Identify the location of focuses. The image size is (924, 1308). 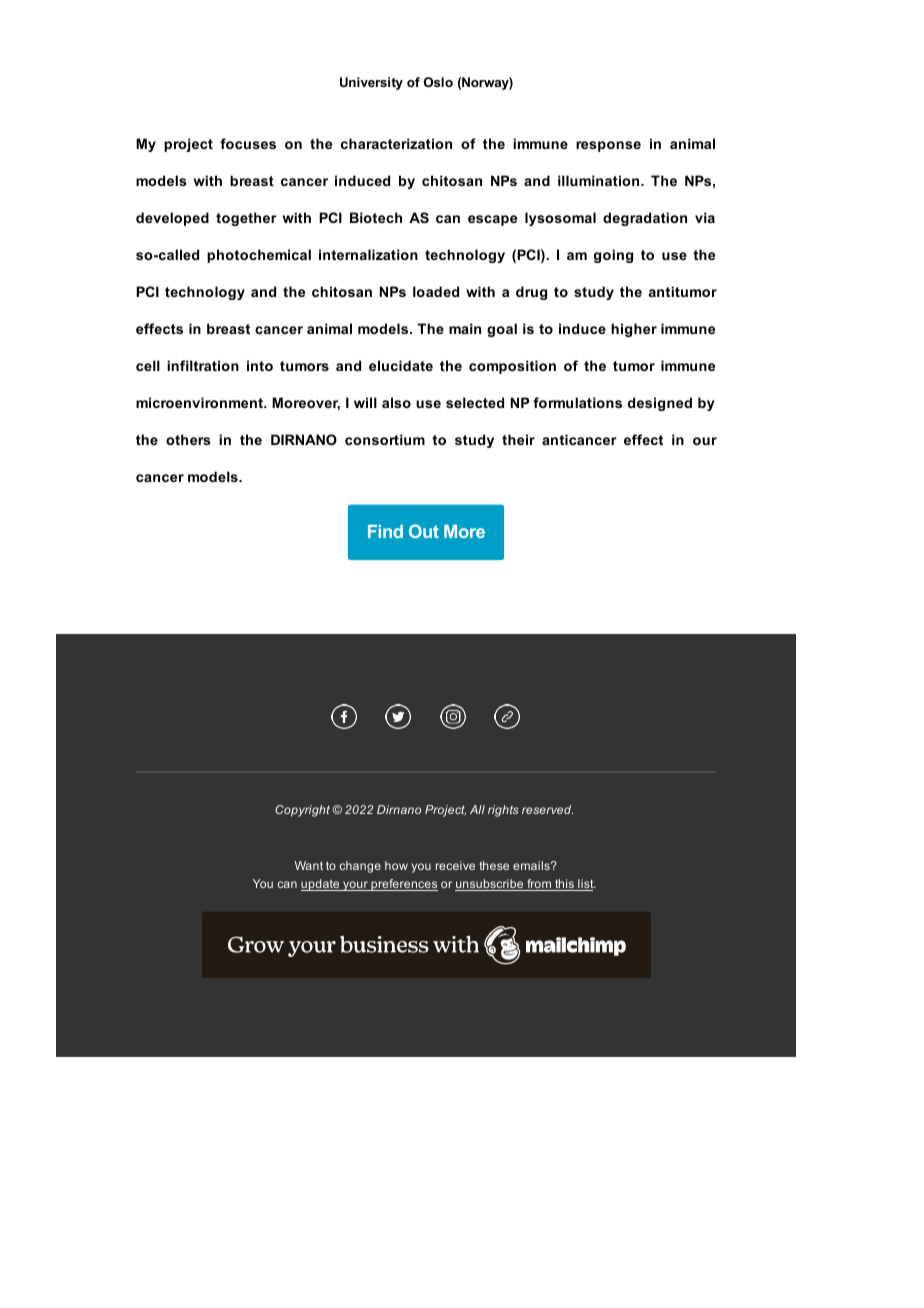
(248, 143).
